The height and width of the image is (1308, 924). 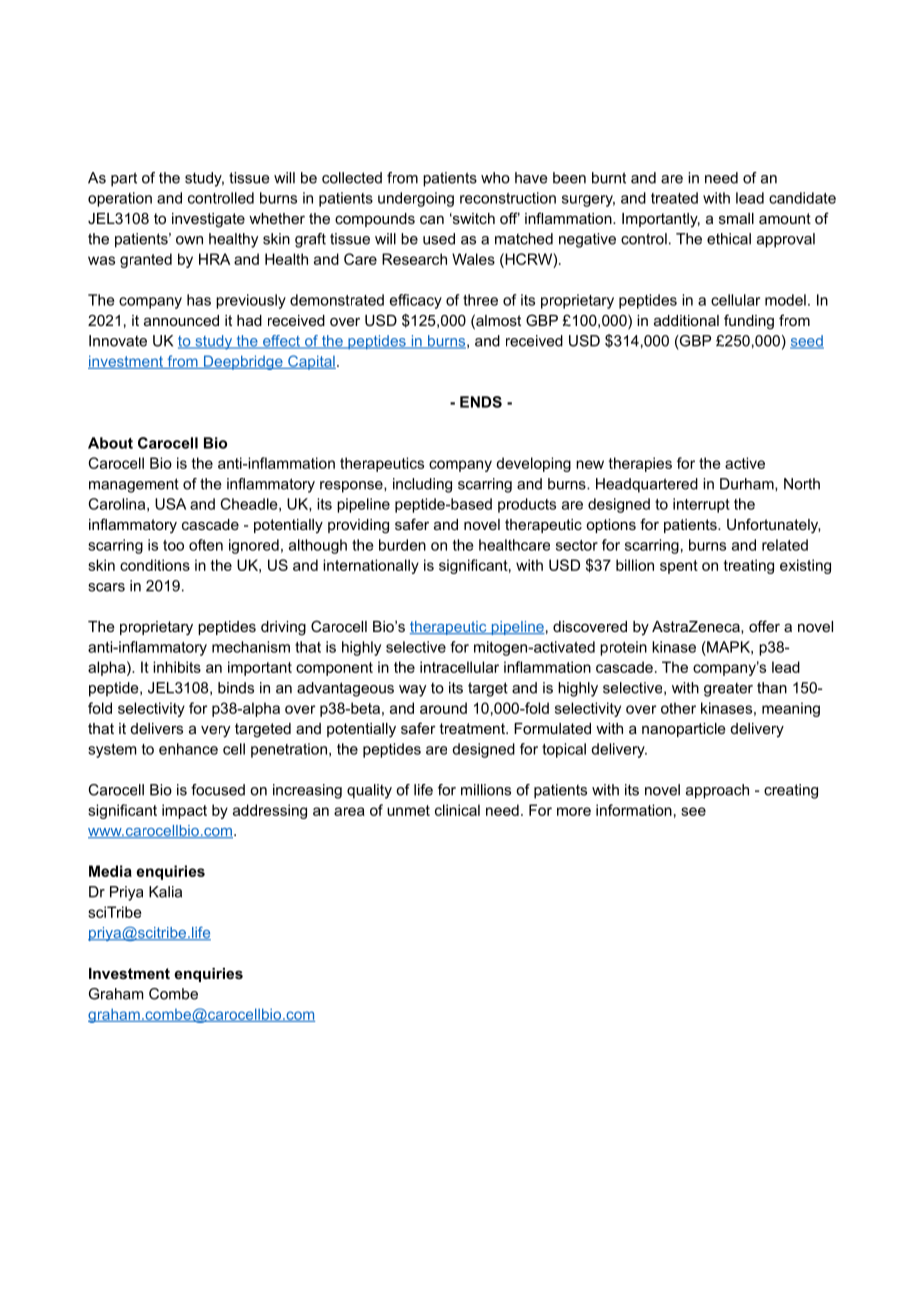 I want to click on USA, so click(x=170, y=504).
